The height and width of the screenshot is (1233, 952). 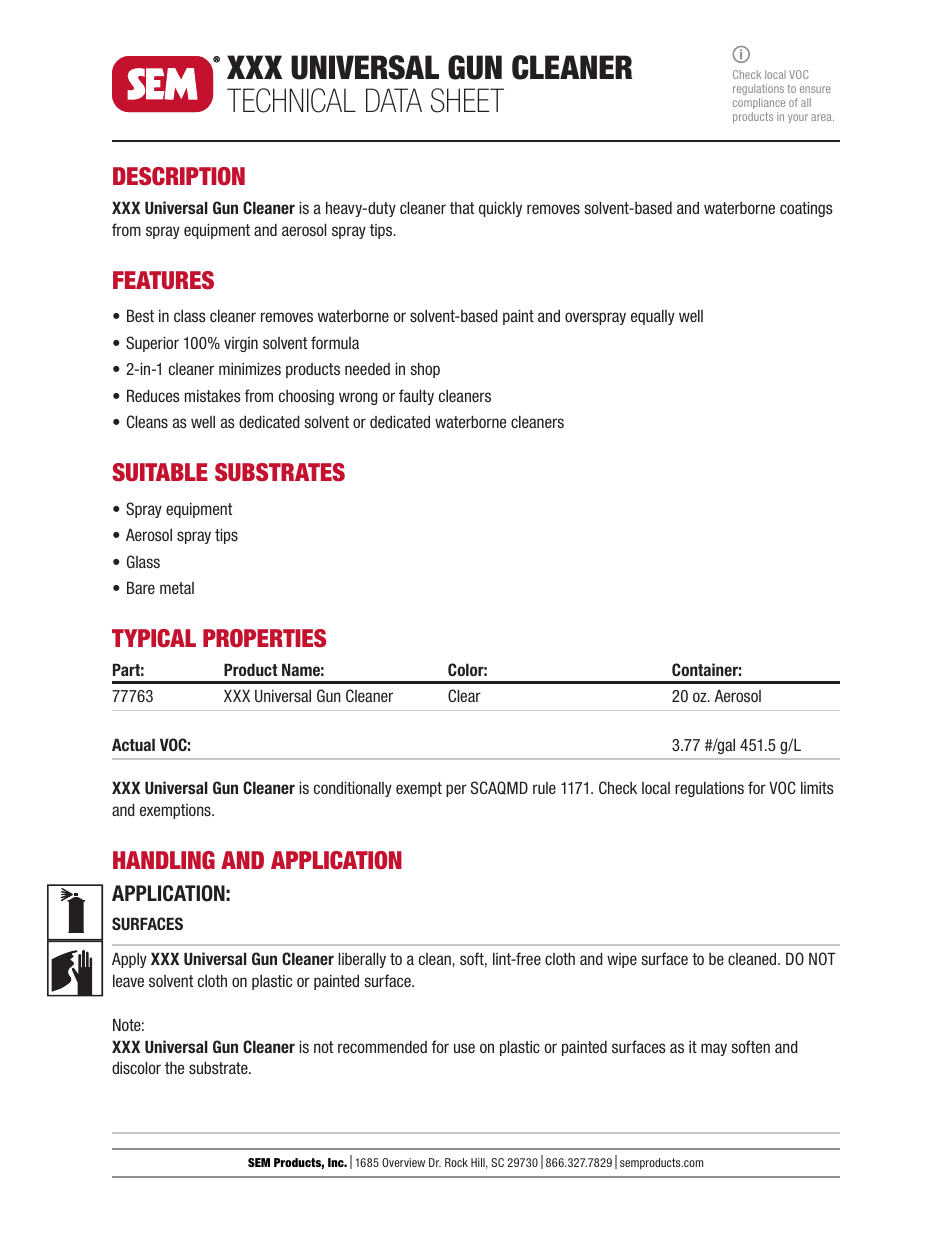 I want to click on compliance, so click(x=759, y=103).
